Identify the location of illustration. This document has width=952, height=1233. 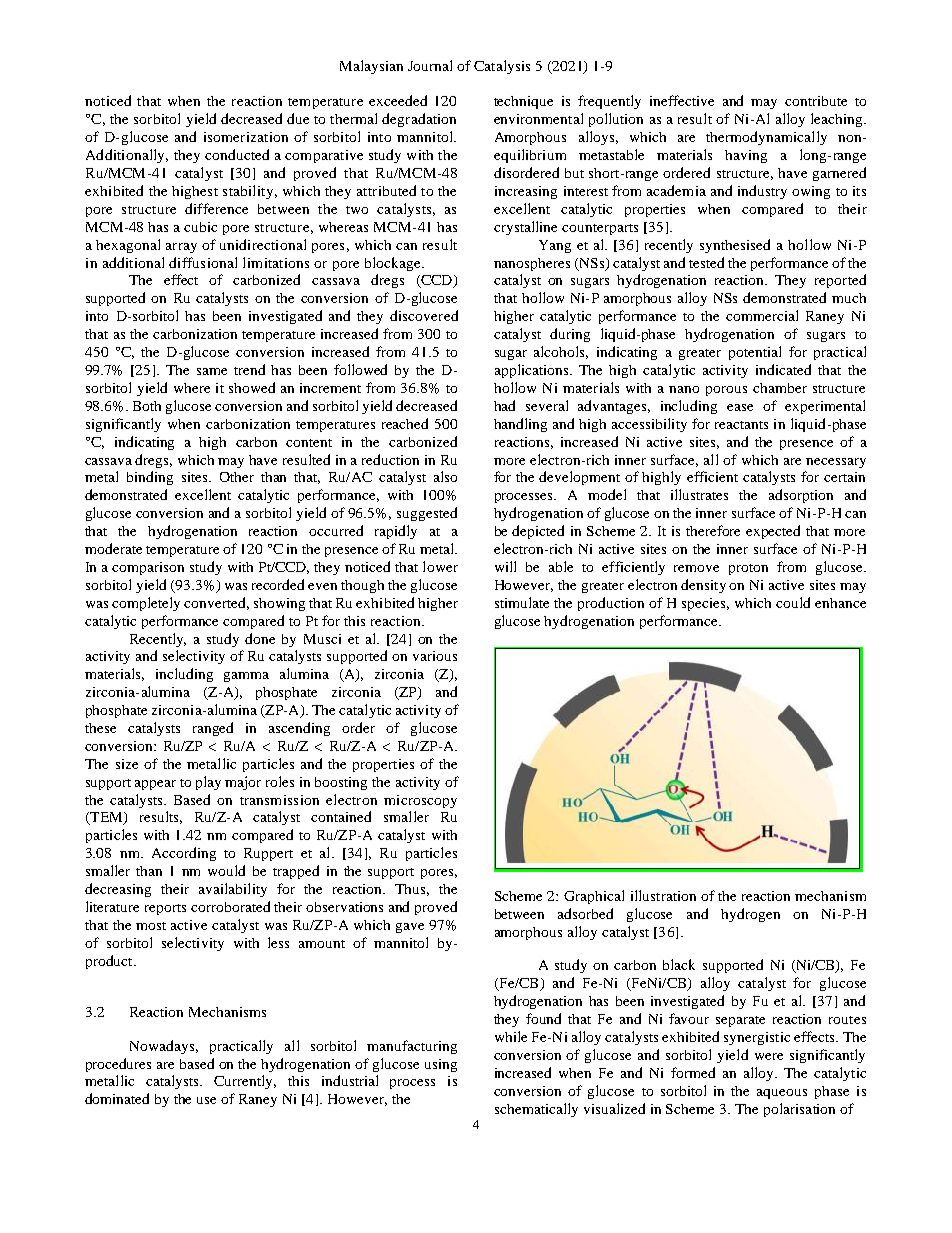
(663, 895).
